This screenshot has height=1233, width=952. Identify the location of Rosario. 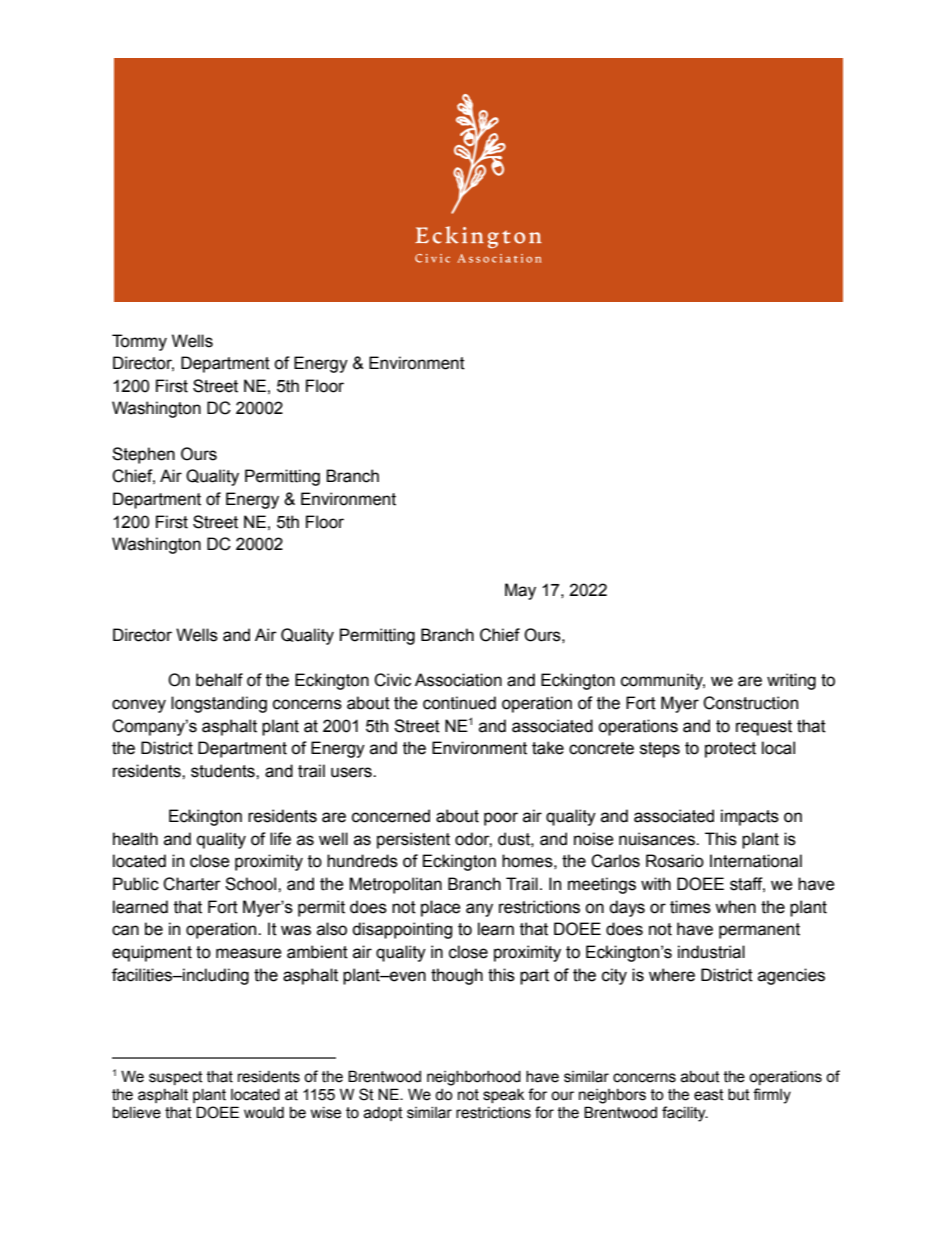
(675, 861).
